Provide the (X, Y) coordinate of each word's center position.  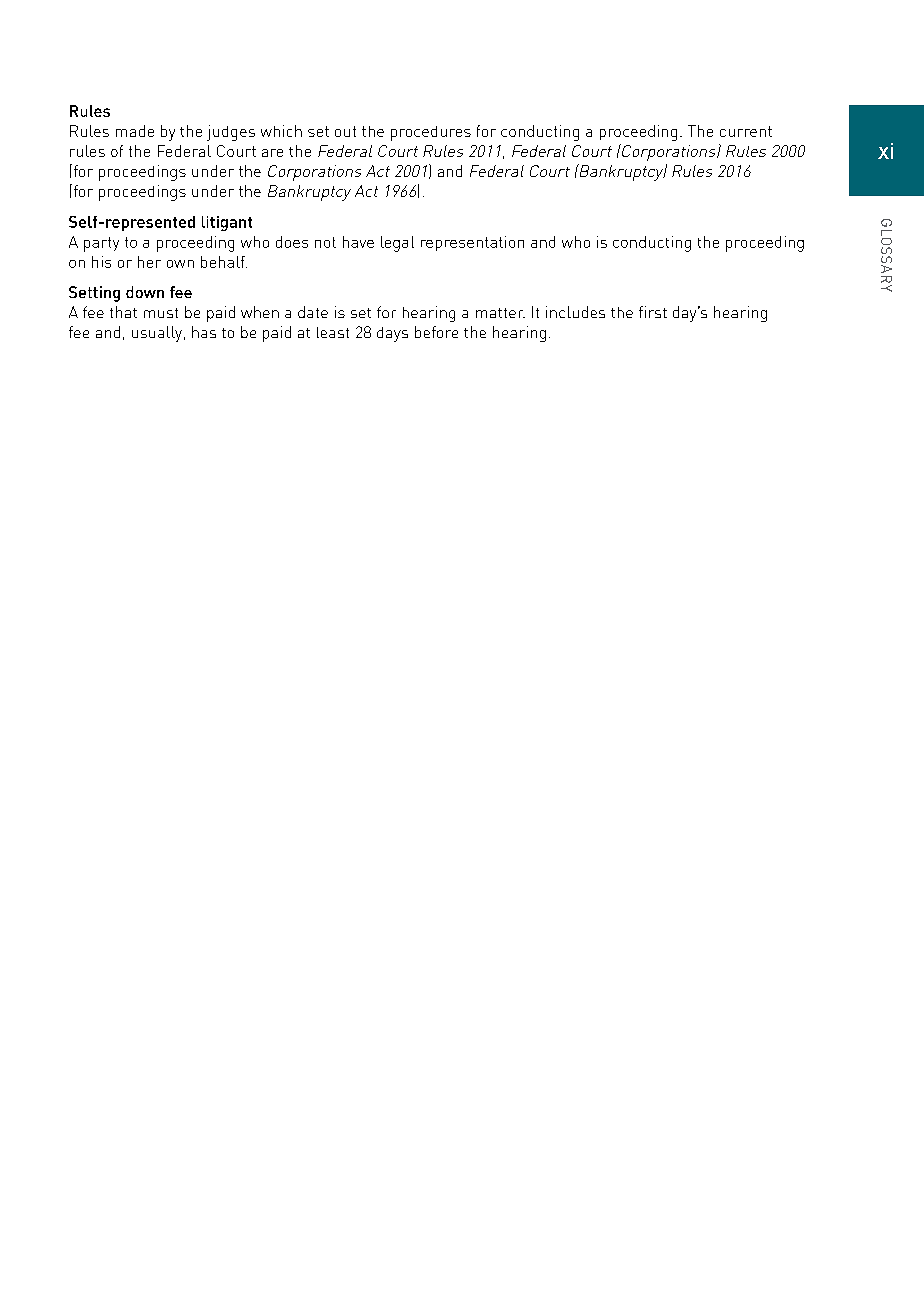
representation (472, 243)
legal (397, 244)
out (345, 131)
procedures (431, 133)
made (135, 131)
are (272, 153)
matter (500, 313)
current (746, 131)
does (292, 242)
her (149, 262)
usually (158, 334)
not (325, 242)
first (653, 312)
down (145, 292)
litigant (227, 223)
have (358, 242)
